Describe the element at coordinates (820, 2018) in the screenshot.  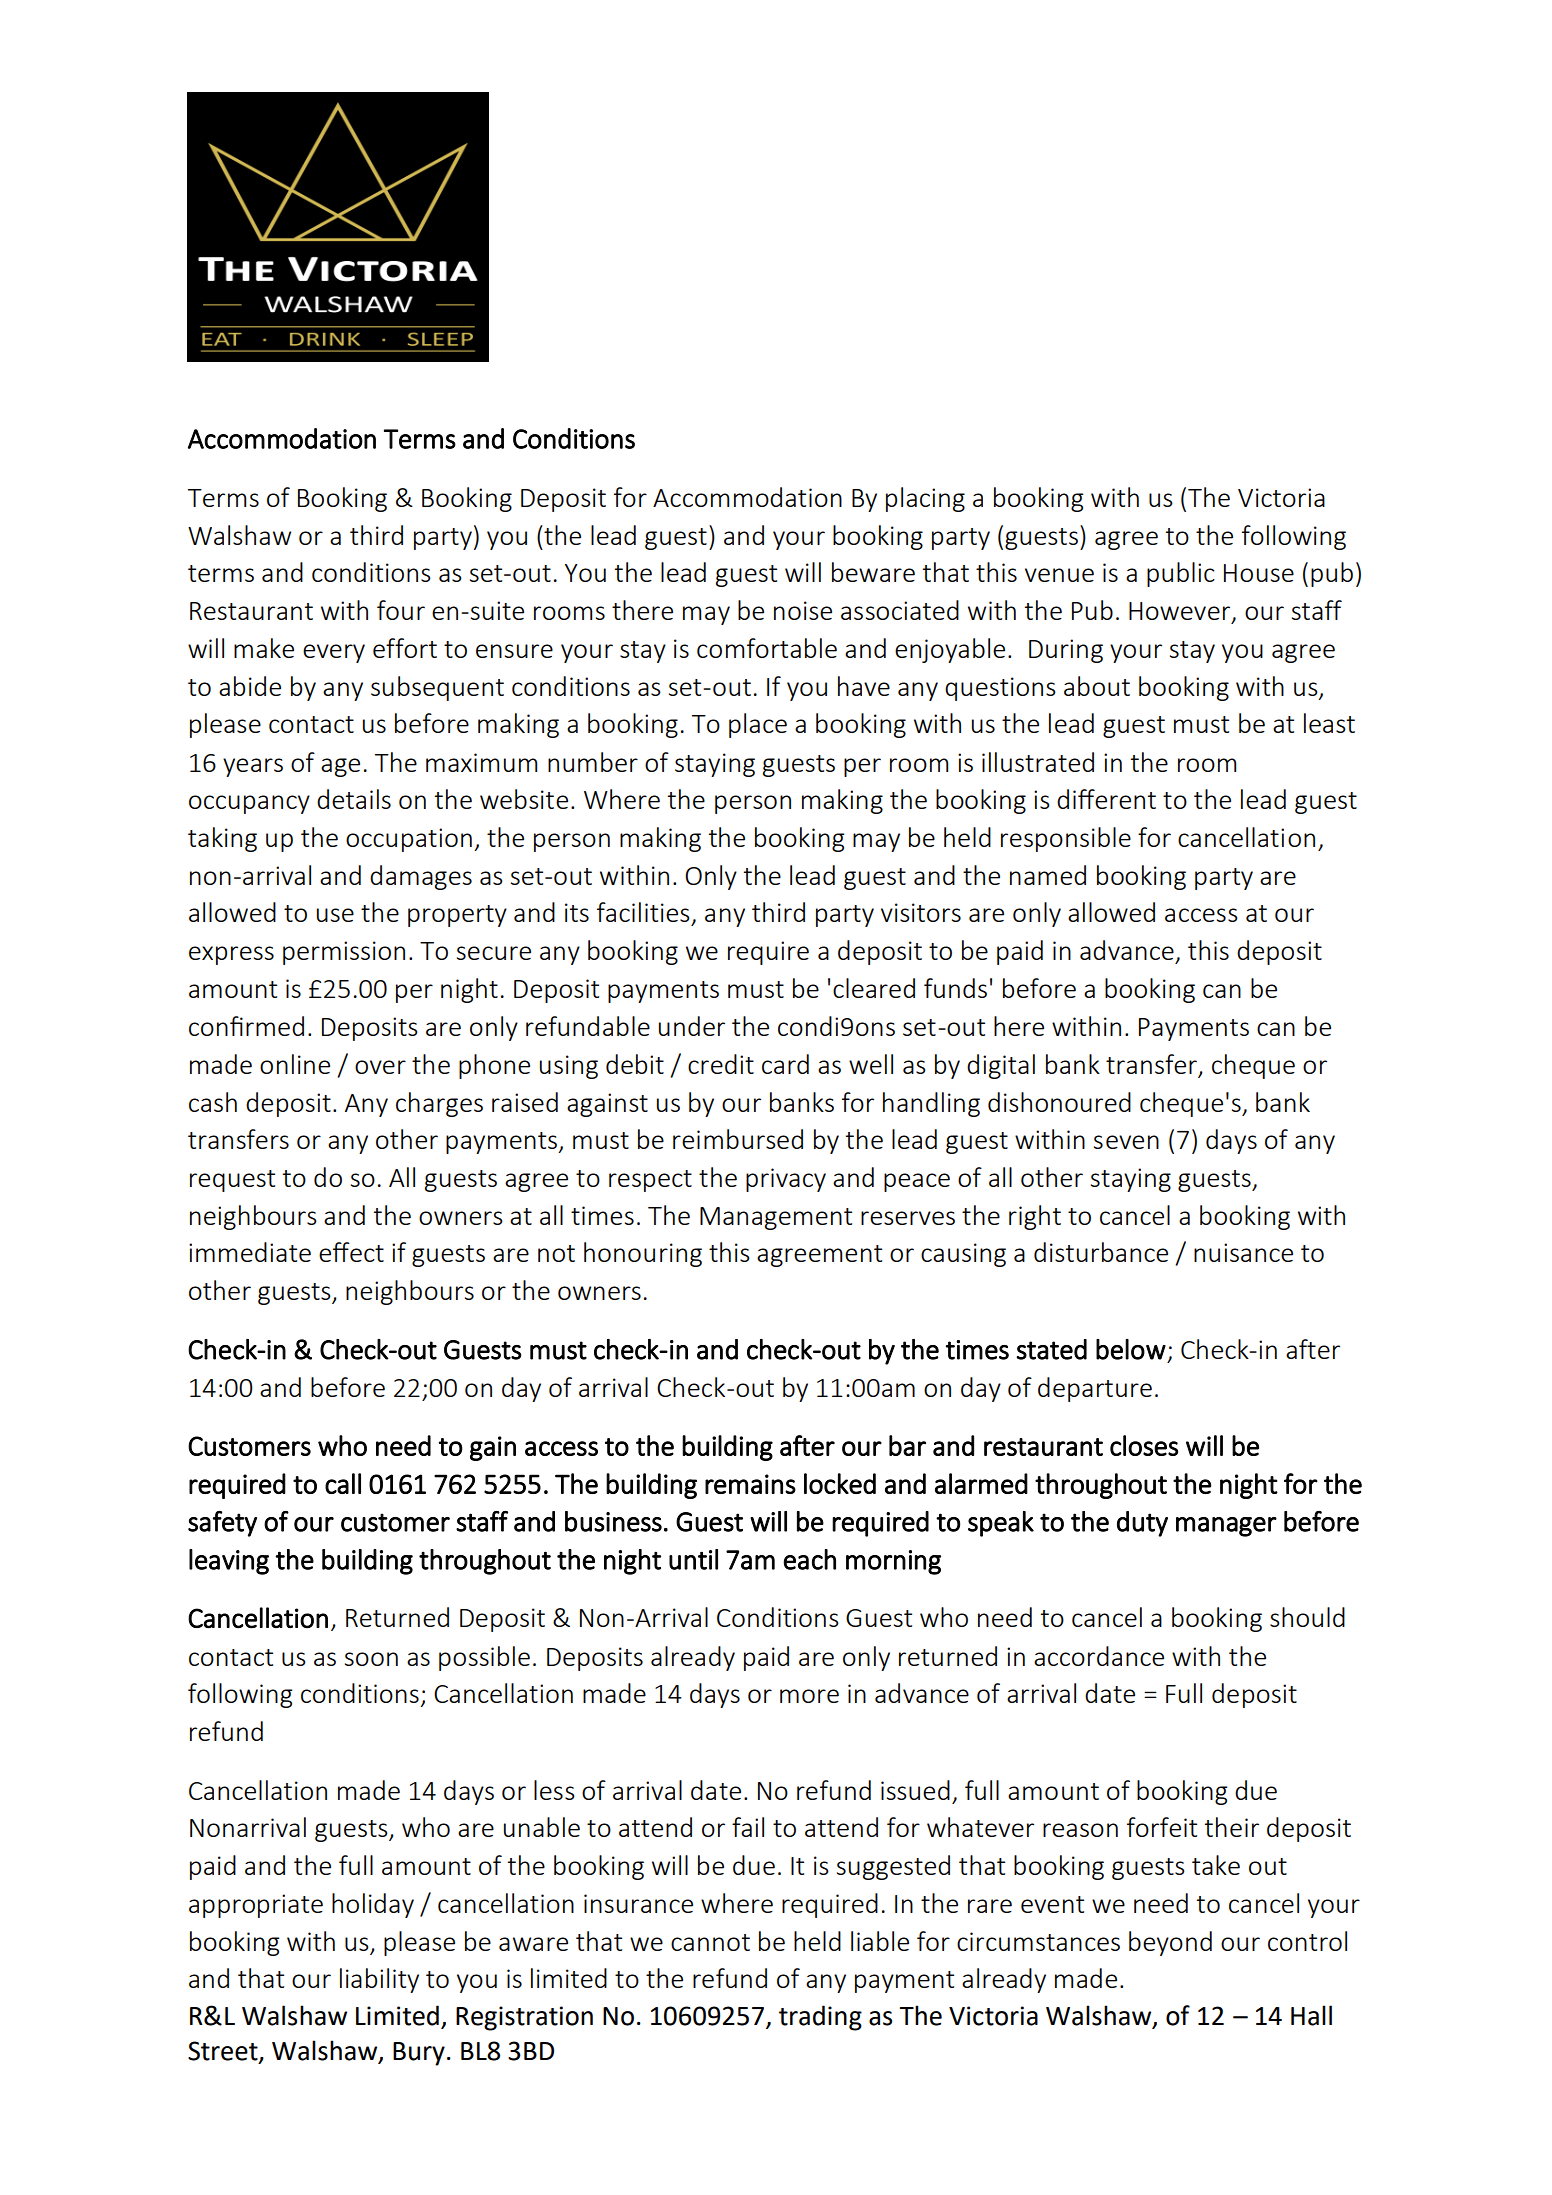
I see `trading` at that location.
